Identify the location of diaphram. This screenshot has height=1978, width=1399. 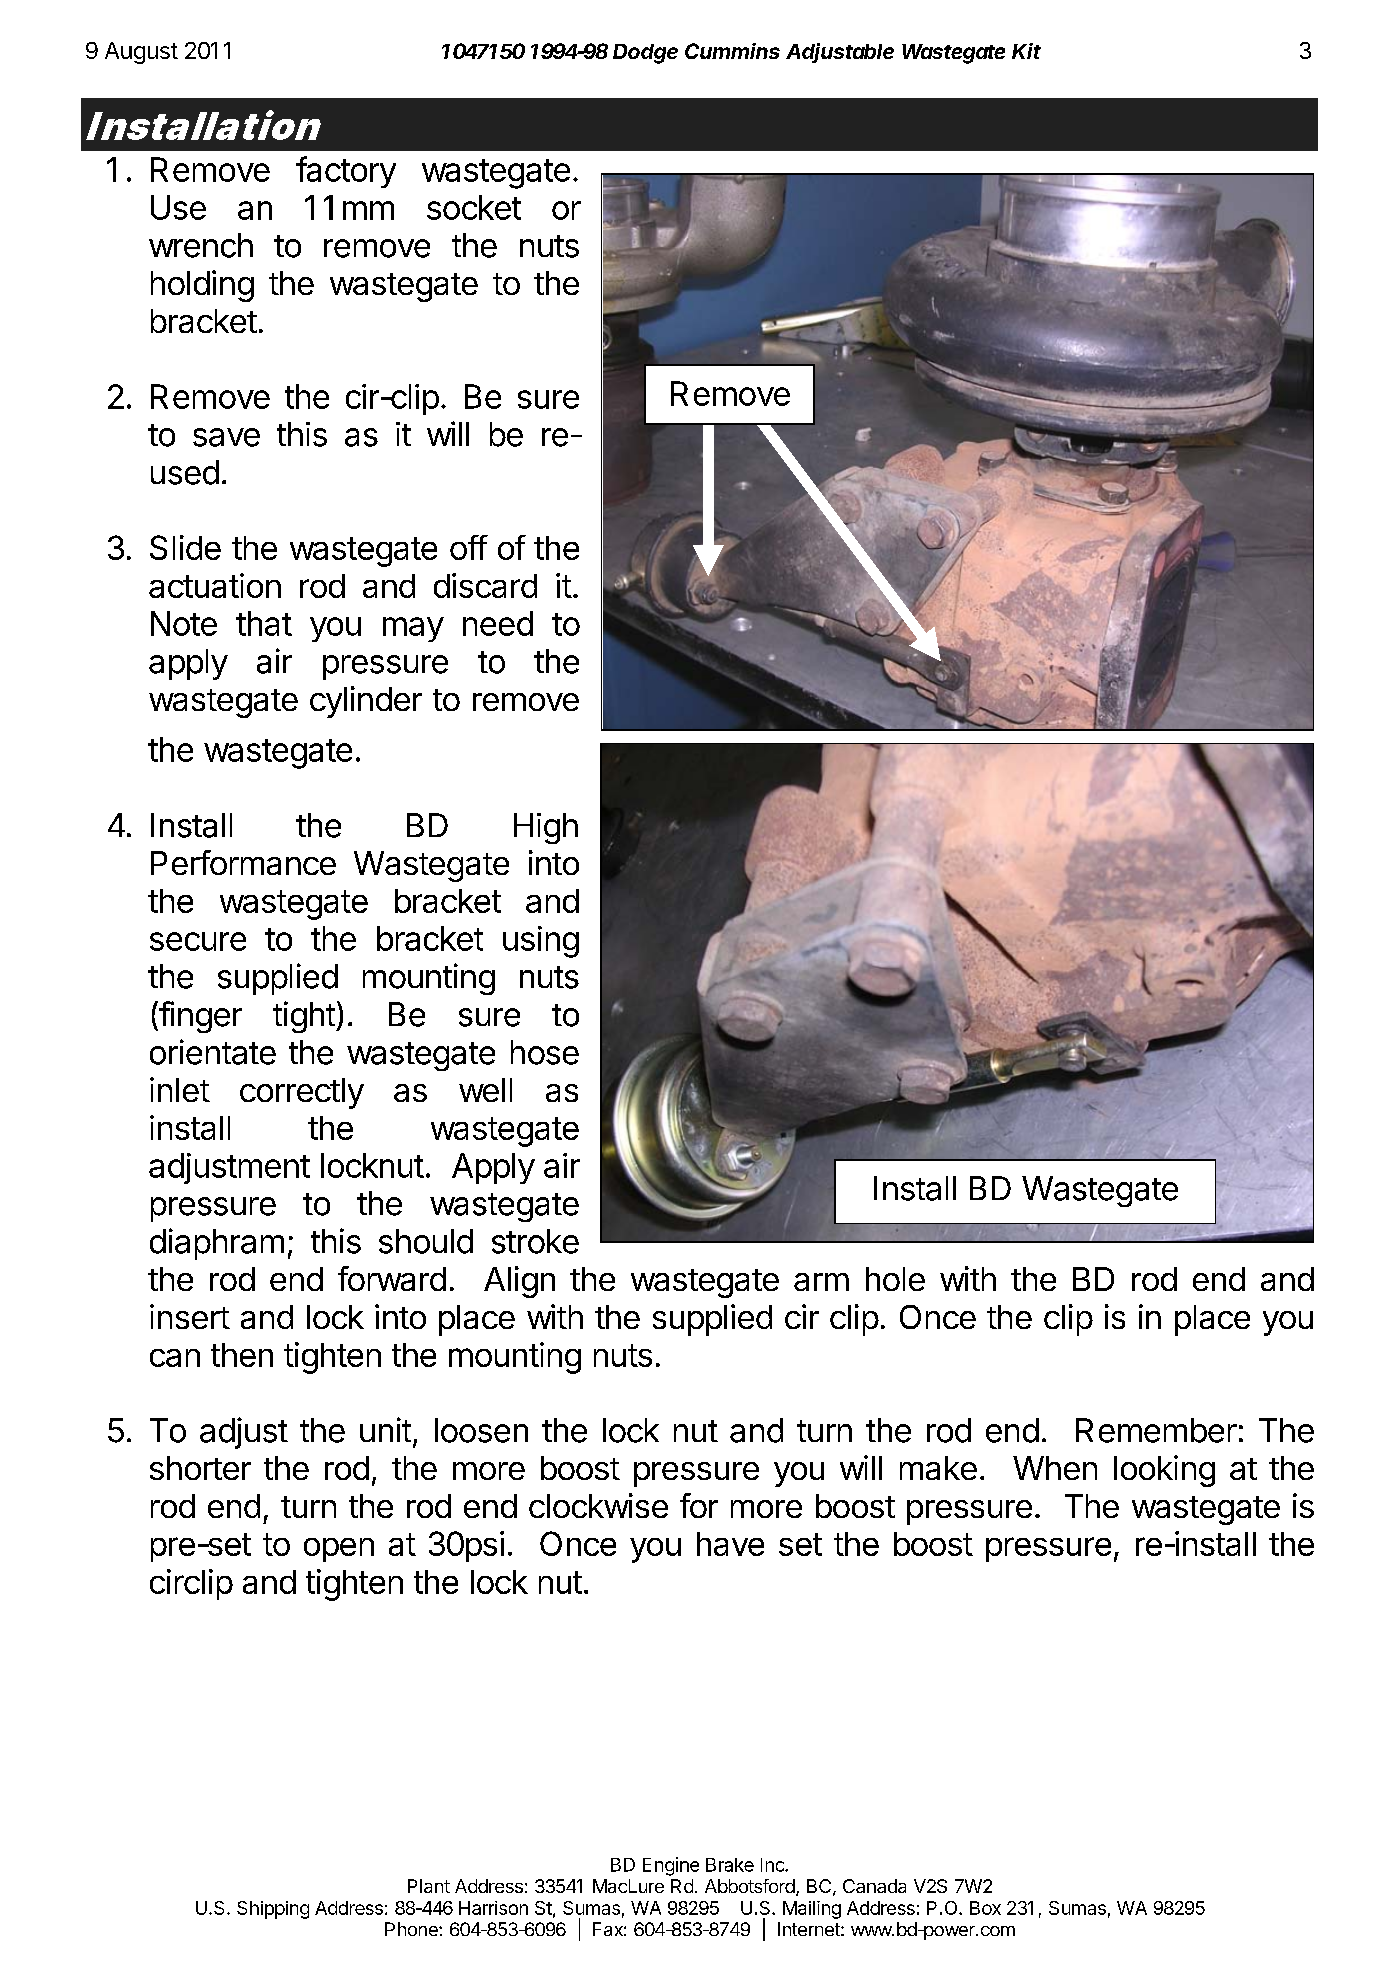
(217, 1244).
